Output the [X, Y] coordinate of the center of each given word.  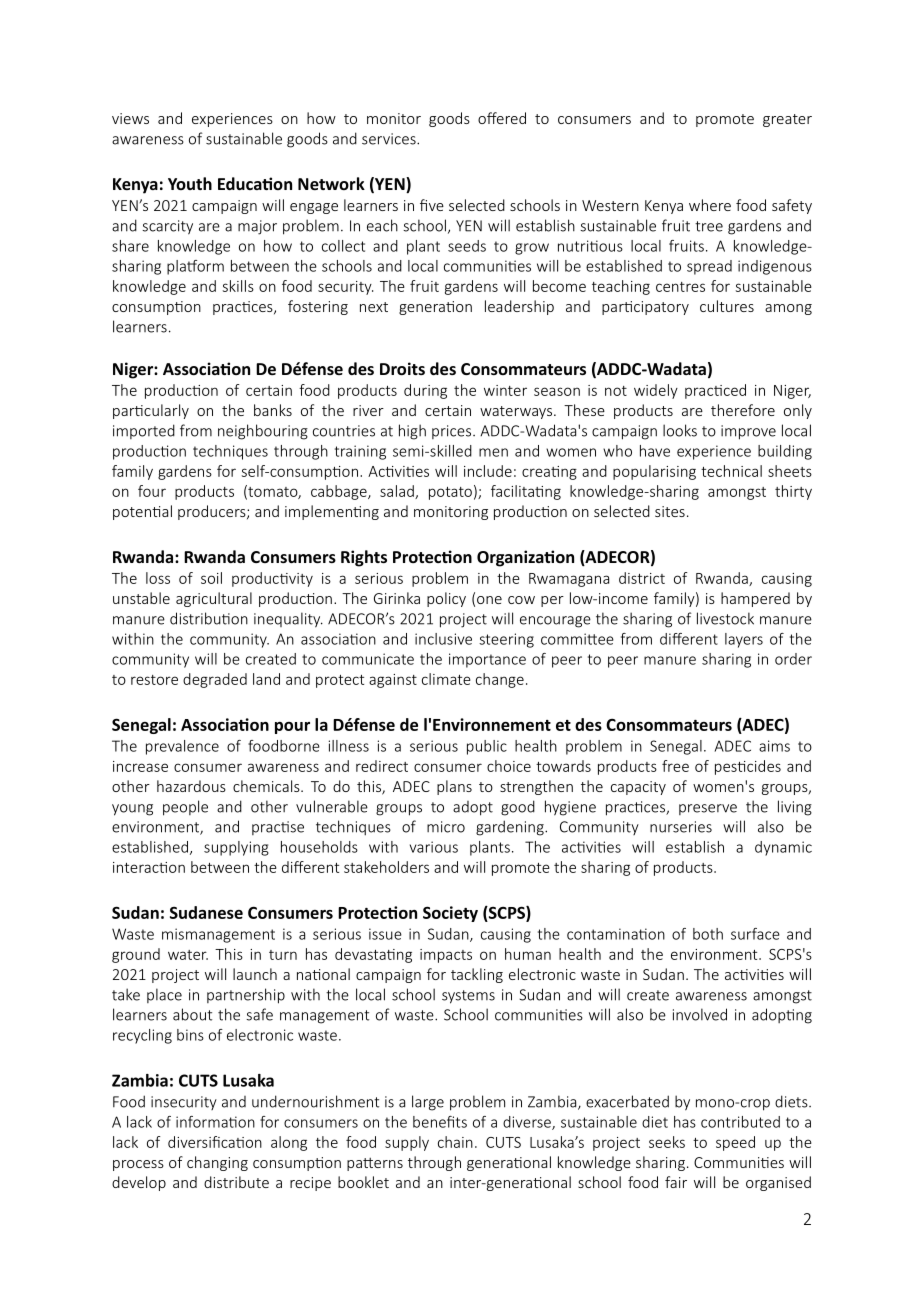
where [710, 205]
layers [744, 640]
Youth [190, 183]
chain [455, 1142]
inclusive [443, 639]
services [390, 139]
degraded [215, 680]
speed [735, 1143]
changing [217, 1163]
